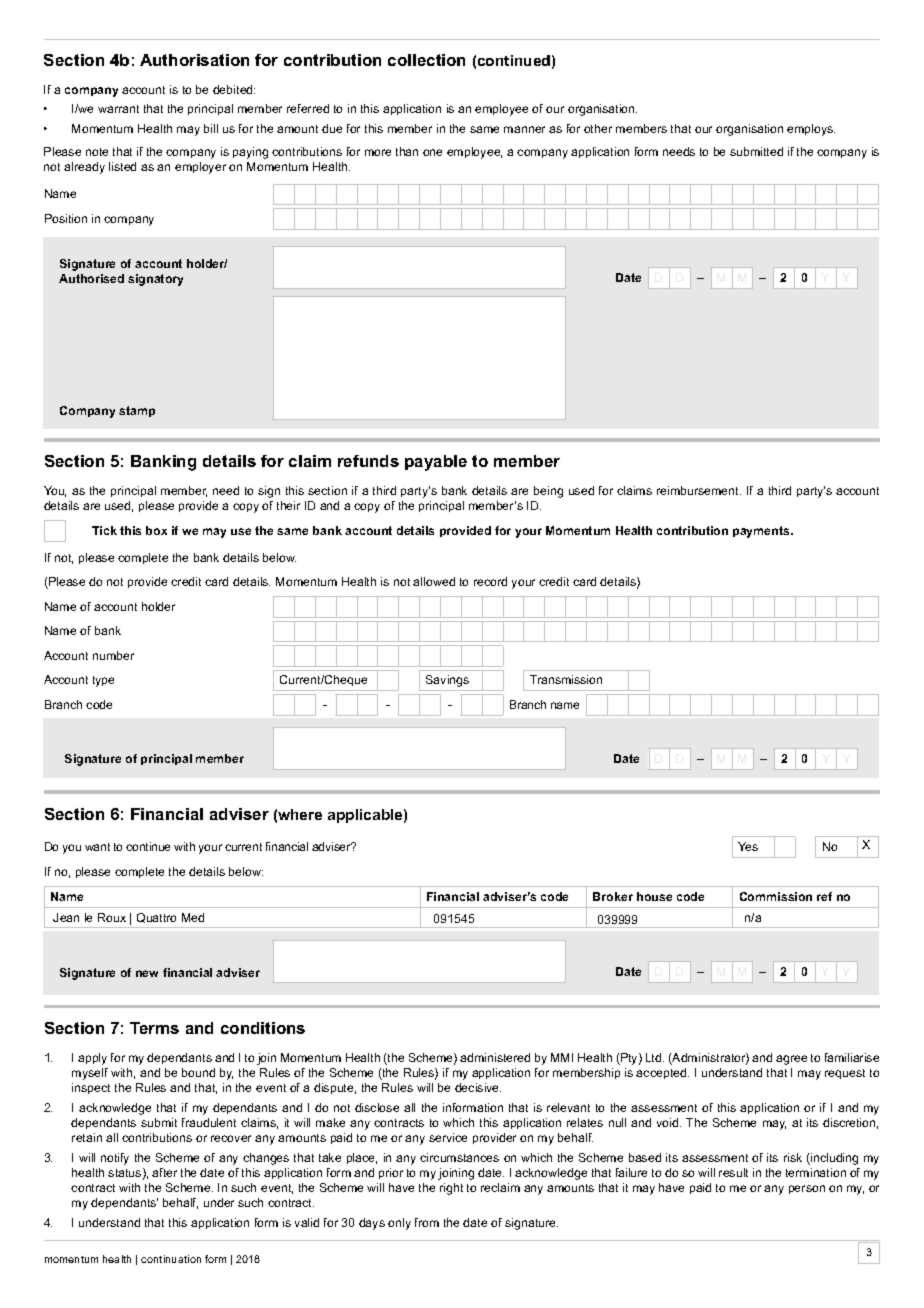 The width and height of the image is (924, 1308). I want to click on warrant, so click(118, 109).
